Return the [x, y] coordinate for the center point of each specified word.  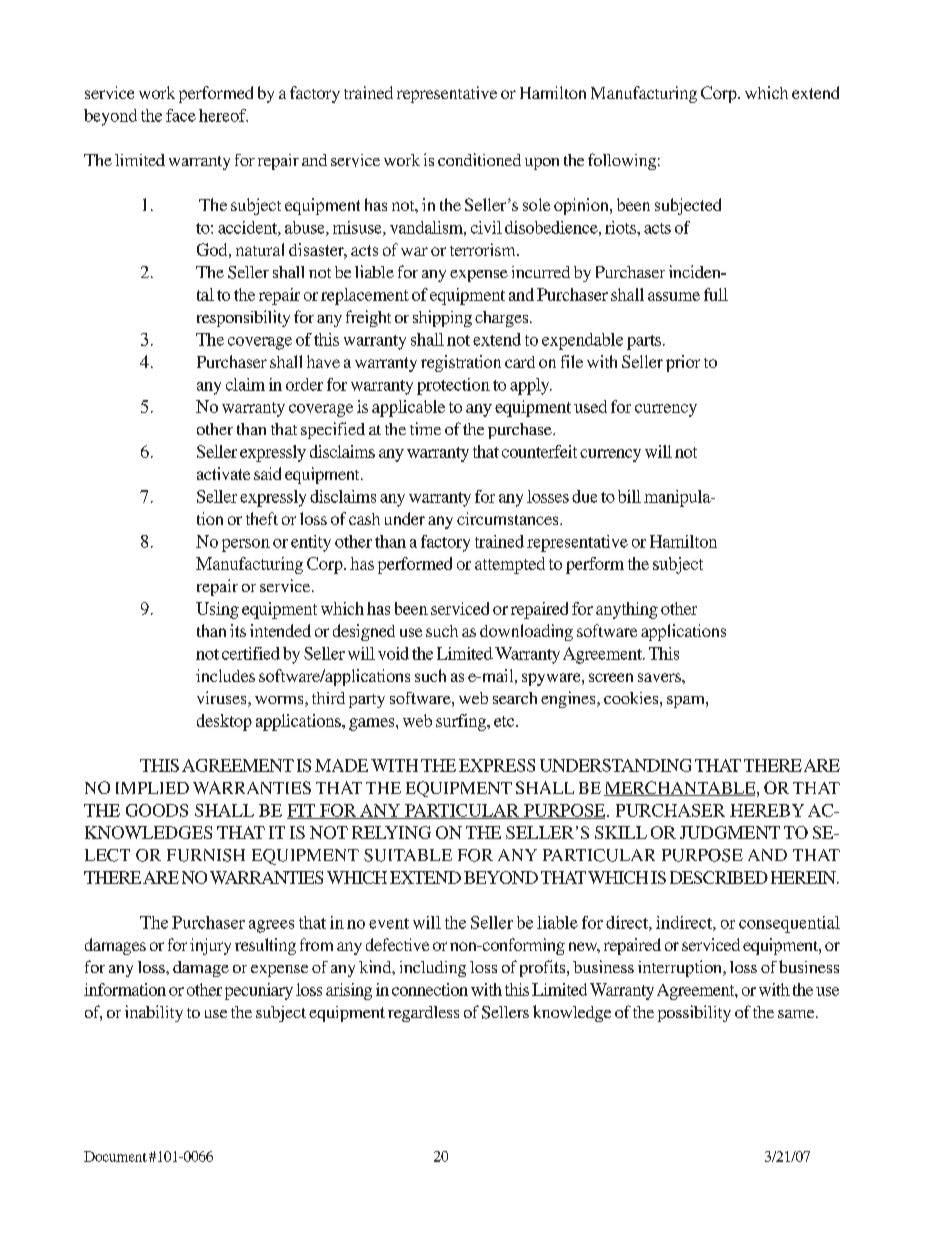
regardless [423, 1014]
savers [660, 677]
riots [621, 227]
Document [115, 1156]
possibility [694, 1013]
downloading [526, 632]
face [181, 115]
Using [217, 610]
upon [542, 164]
